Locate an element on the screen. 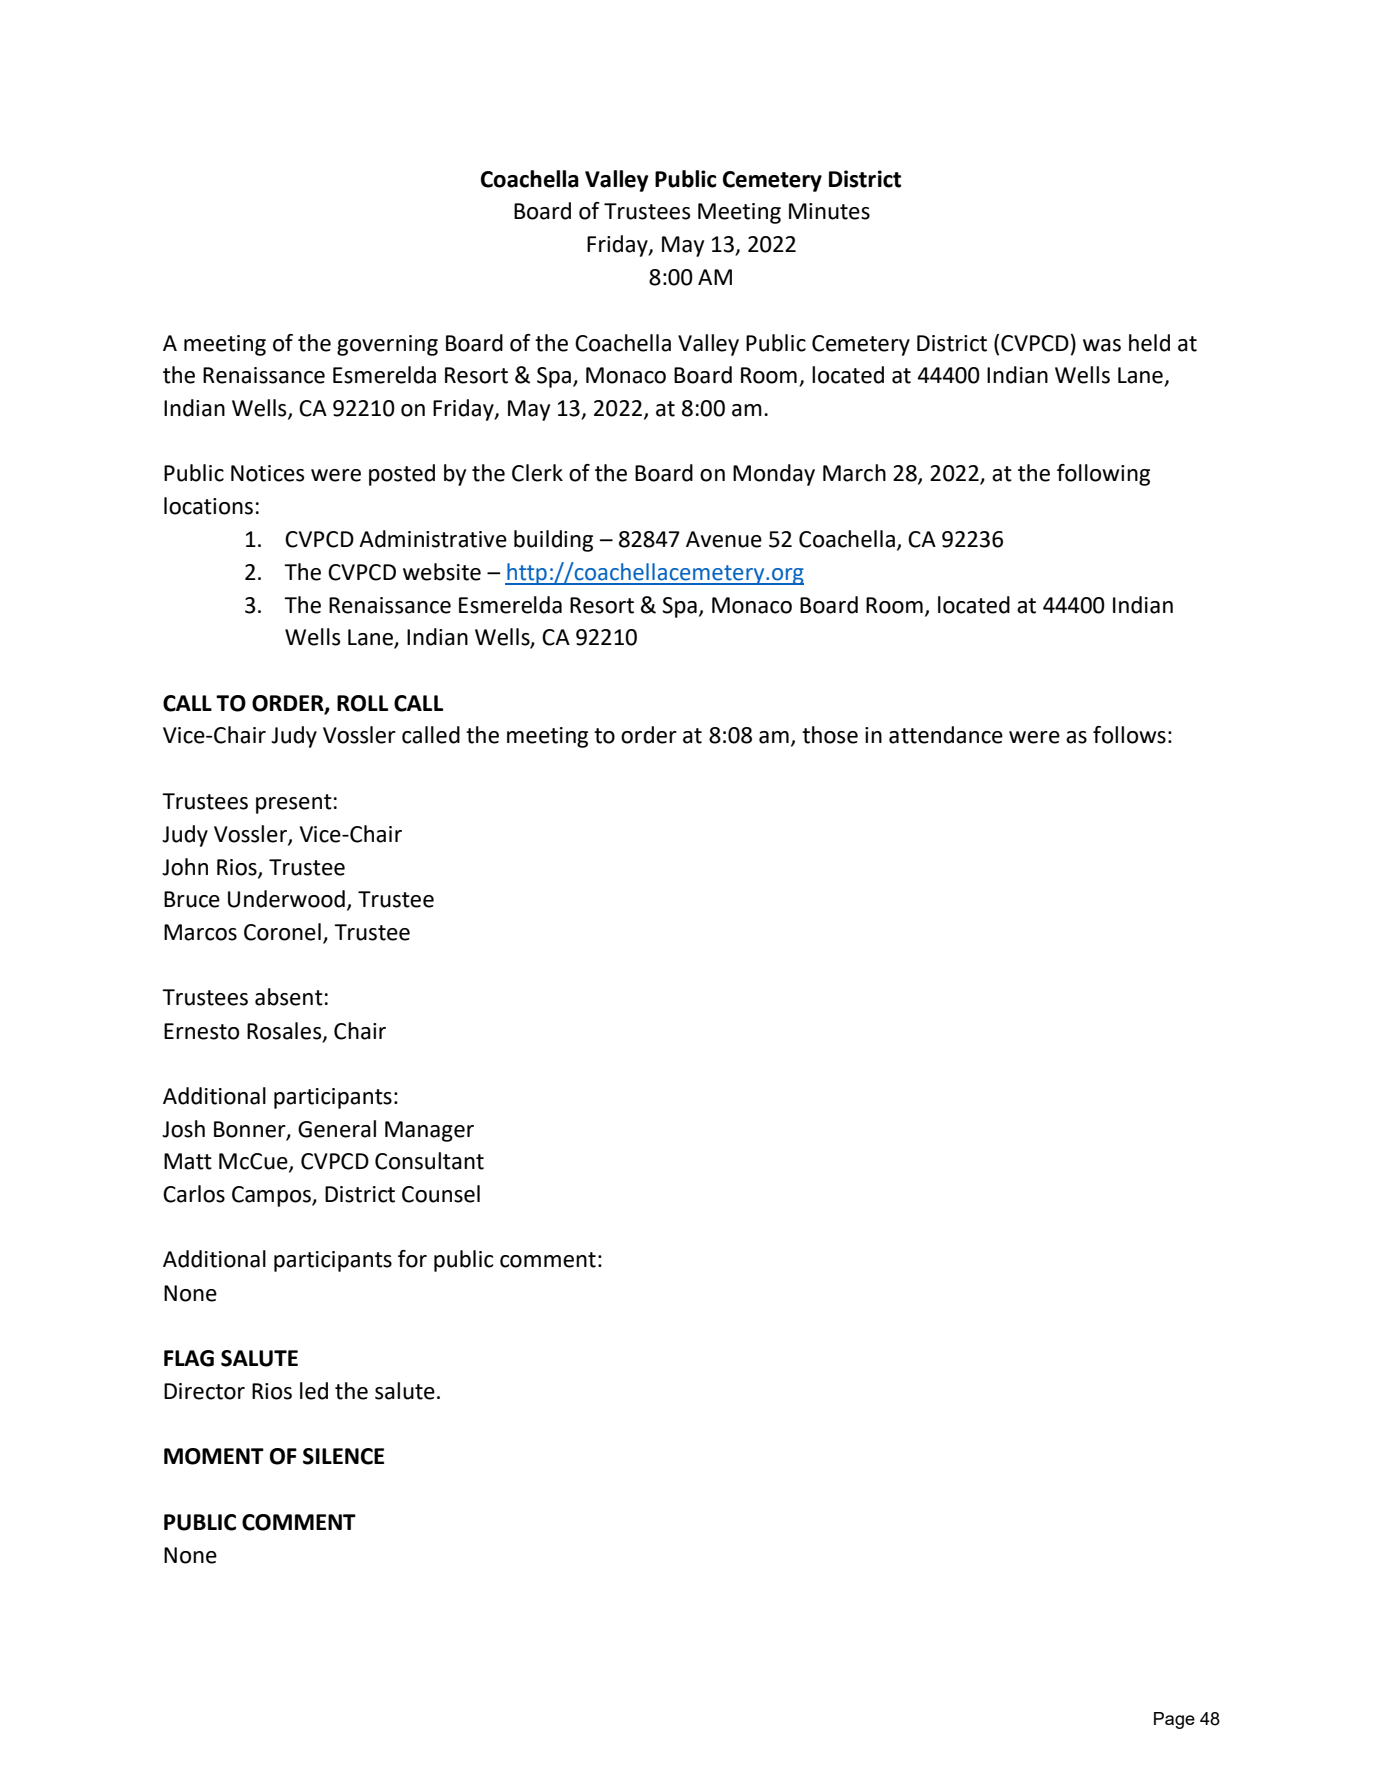 This screenshot has height=1790, width=1383. governing is located at coordinates (387, 345).
